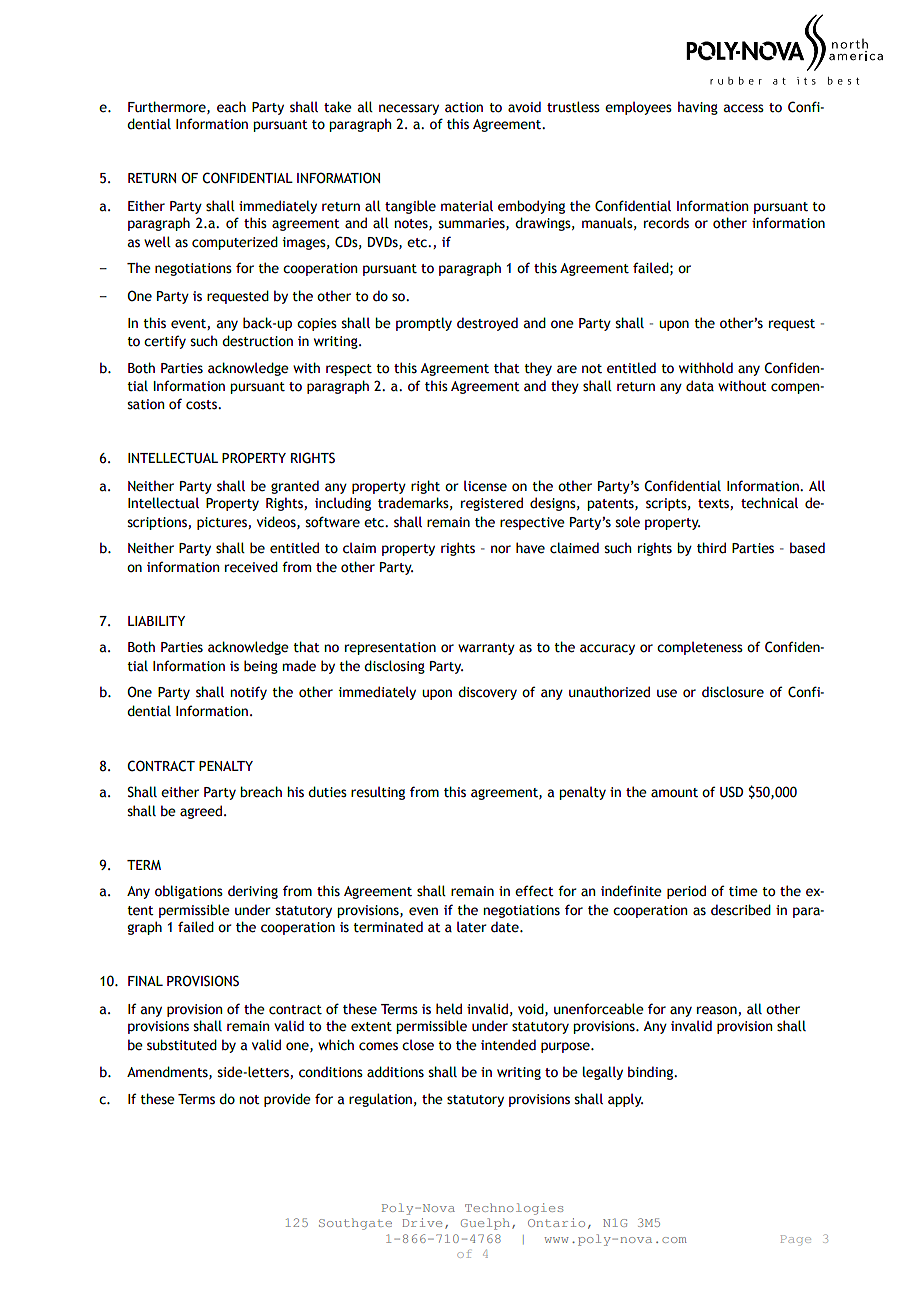 Image resolution: width=924 pixels, height=1308 pixels. Describe the element at coordinates (487, 693) in the screenshot. I see `discovery` at that location.
